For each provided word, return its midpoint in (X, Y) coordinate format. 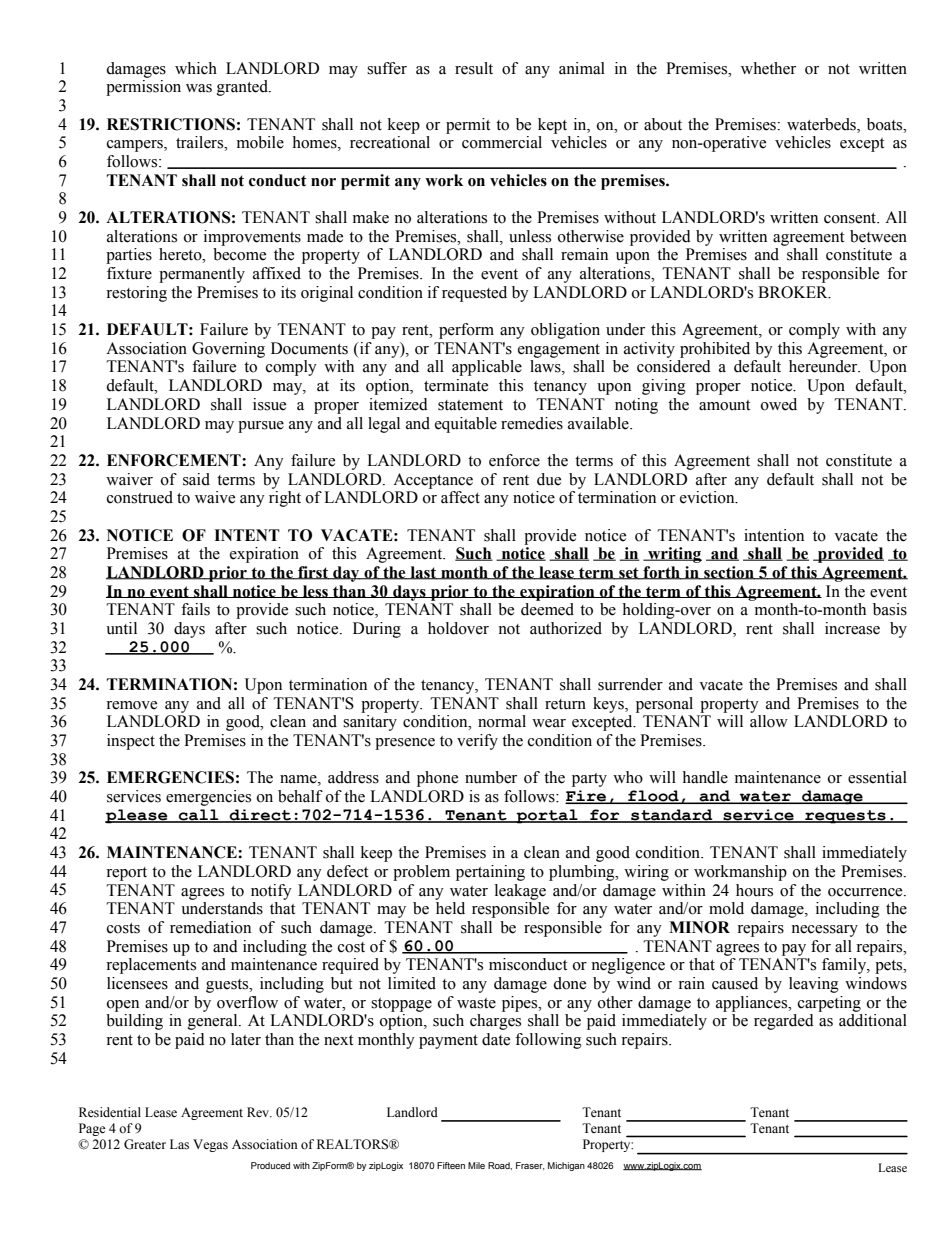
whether (768, 68)
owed (779, 404)
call (199, 816)
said (196, 479)
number (491, 777)
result (474, 68)
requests (845, 817)
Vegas (210, 1145)
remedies (532, 423)
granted (243, 88)
